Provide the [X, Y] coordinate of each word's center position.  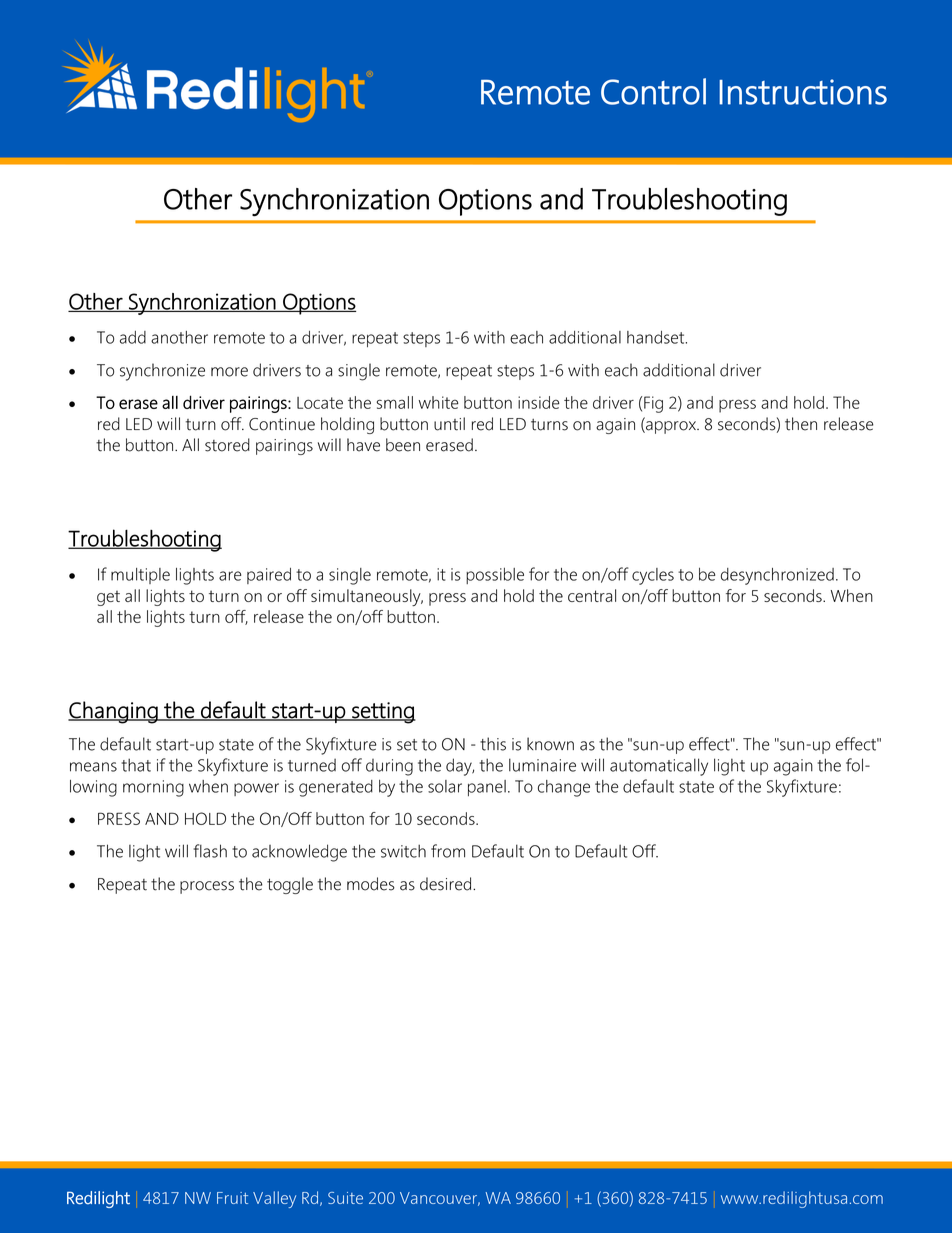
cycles [653, 576]
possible [495, 575]
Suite [345, 1198]
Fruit [232, 1198]
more [229, 372]
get [108, 598]
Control [653, 91]
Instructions [803, 92]
